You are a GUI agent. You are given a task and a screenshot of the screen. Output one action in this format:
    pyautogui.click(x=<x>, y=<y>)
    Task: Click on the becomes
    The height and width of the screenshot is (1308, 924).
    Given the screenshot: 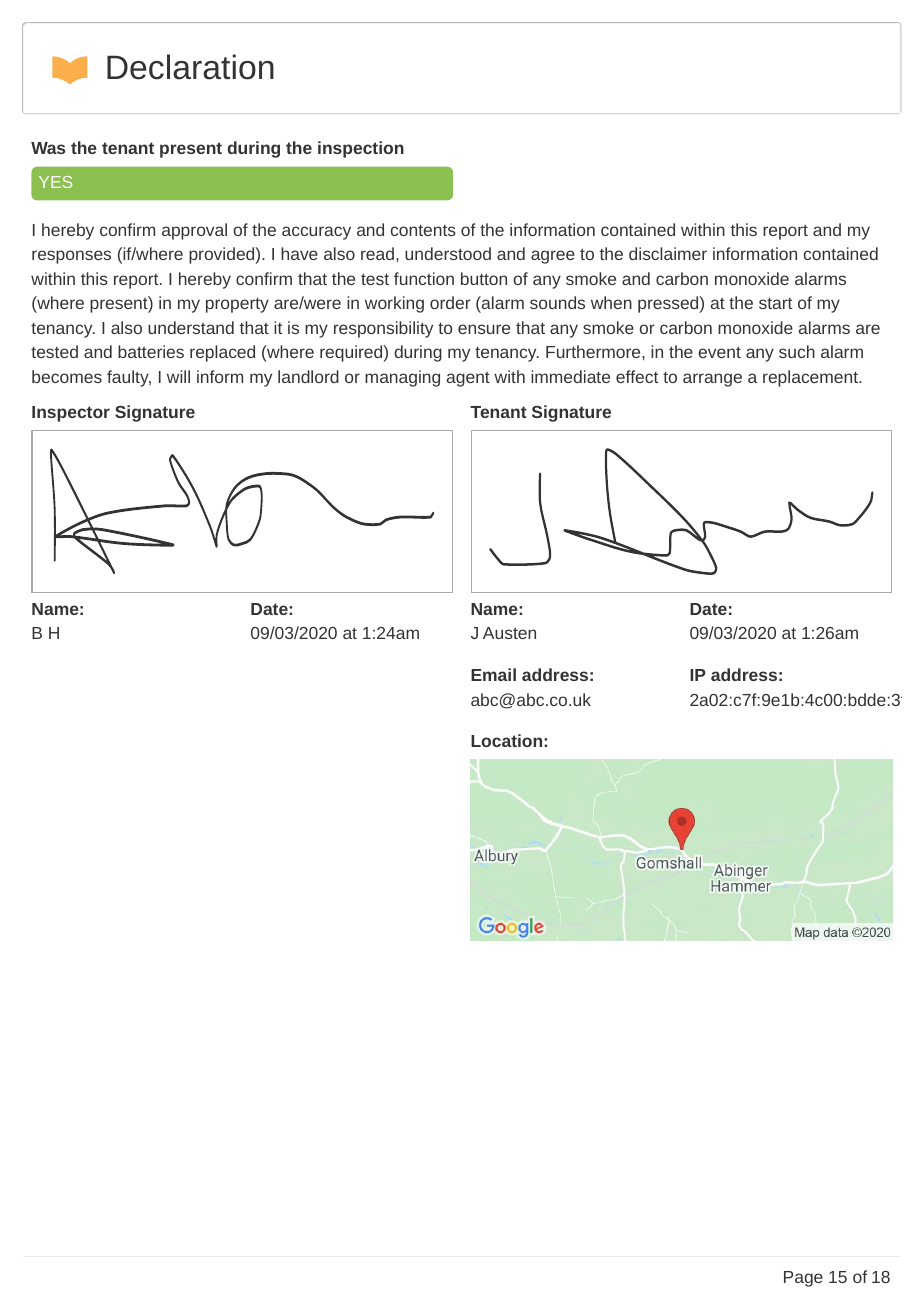 What is the action you would take?
    pyautogui.click(x=67, y=376)
